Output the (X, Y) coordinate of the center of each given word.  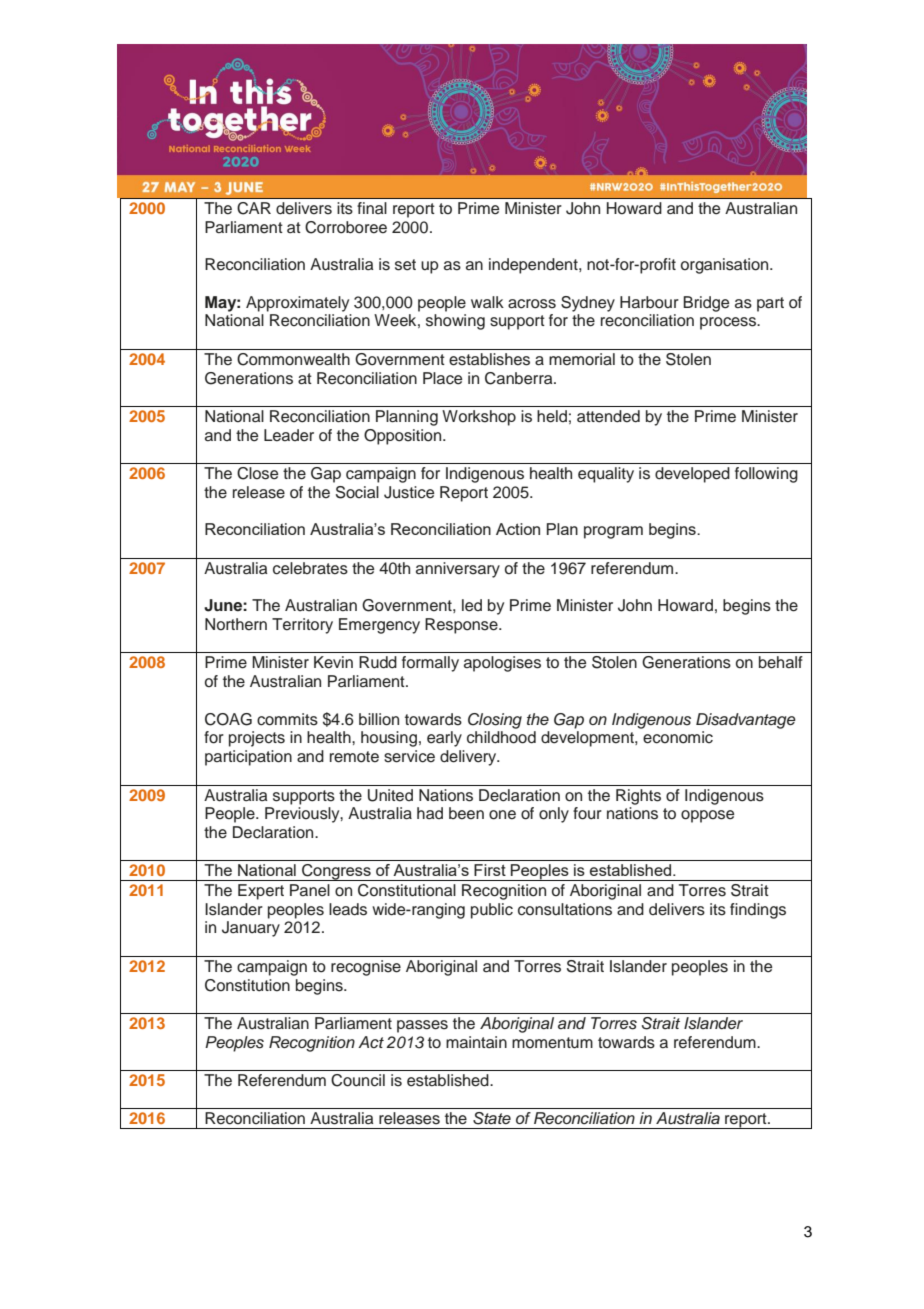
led (472, 605)
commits (287, 719)
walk (487, 302)
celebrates (310, 568)
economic (678, 737)
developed (692, 475)
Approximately (297, 304)
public (492, 911)
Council (358, 1080)
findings (758, 911)
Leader (289, 435)
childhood (501, 737)
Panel (310, 890)
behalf (781, 662)
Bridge (706, 304)
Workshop (479, 418)
